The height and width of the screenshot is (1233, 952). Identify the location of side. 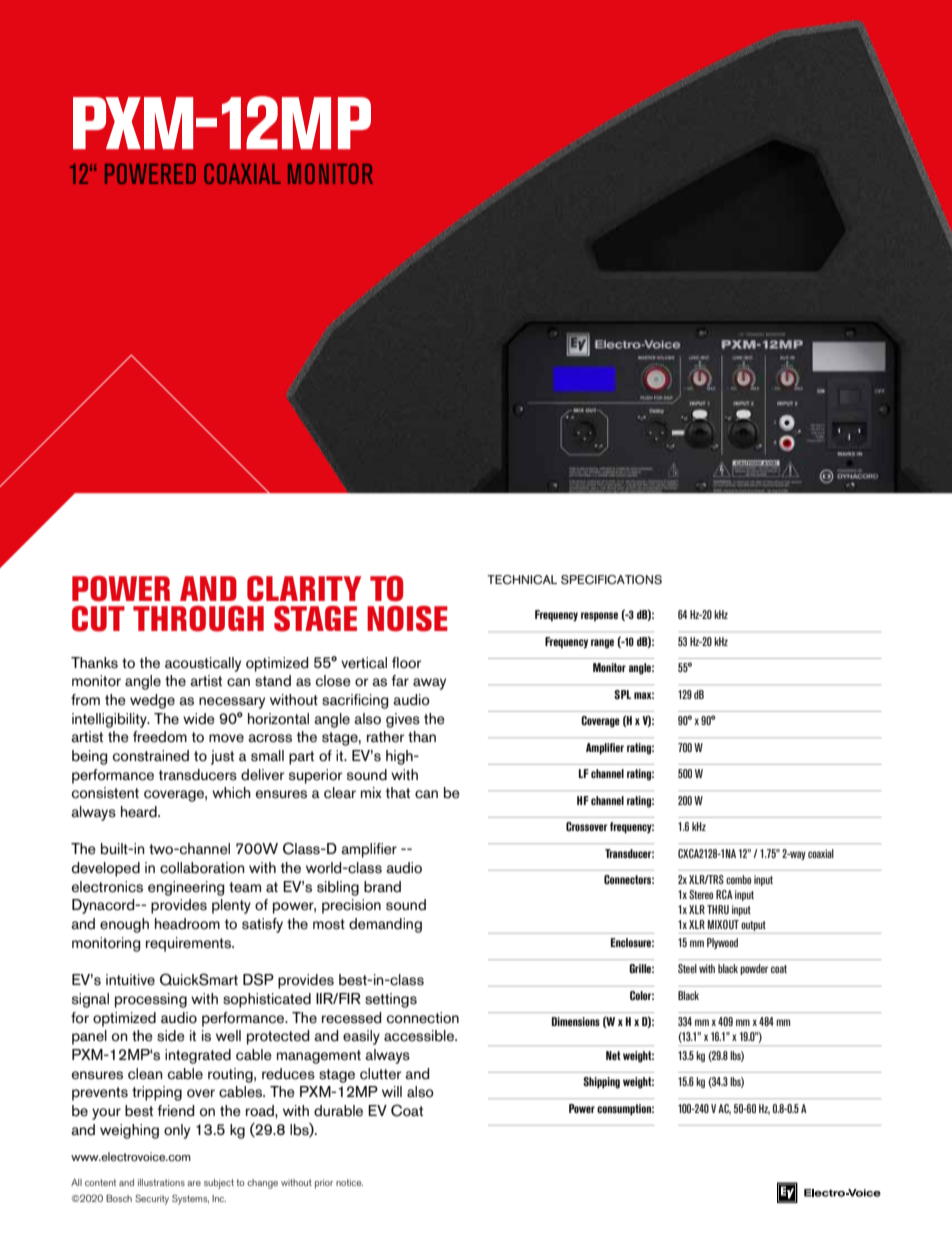
(171, 1036).
